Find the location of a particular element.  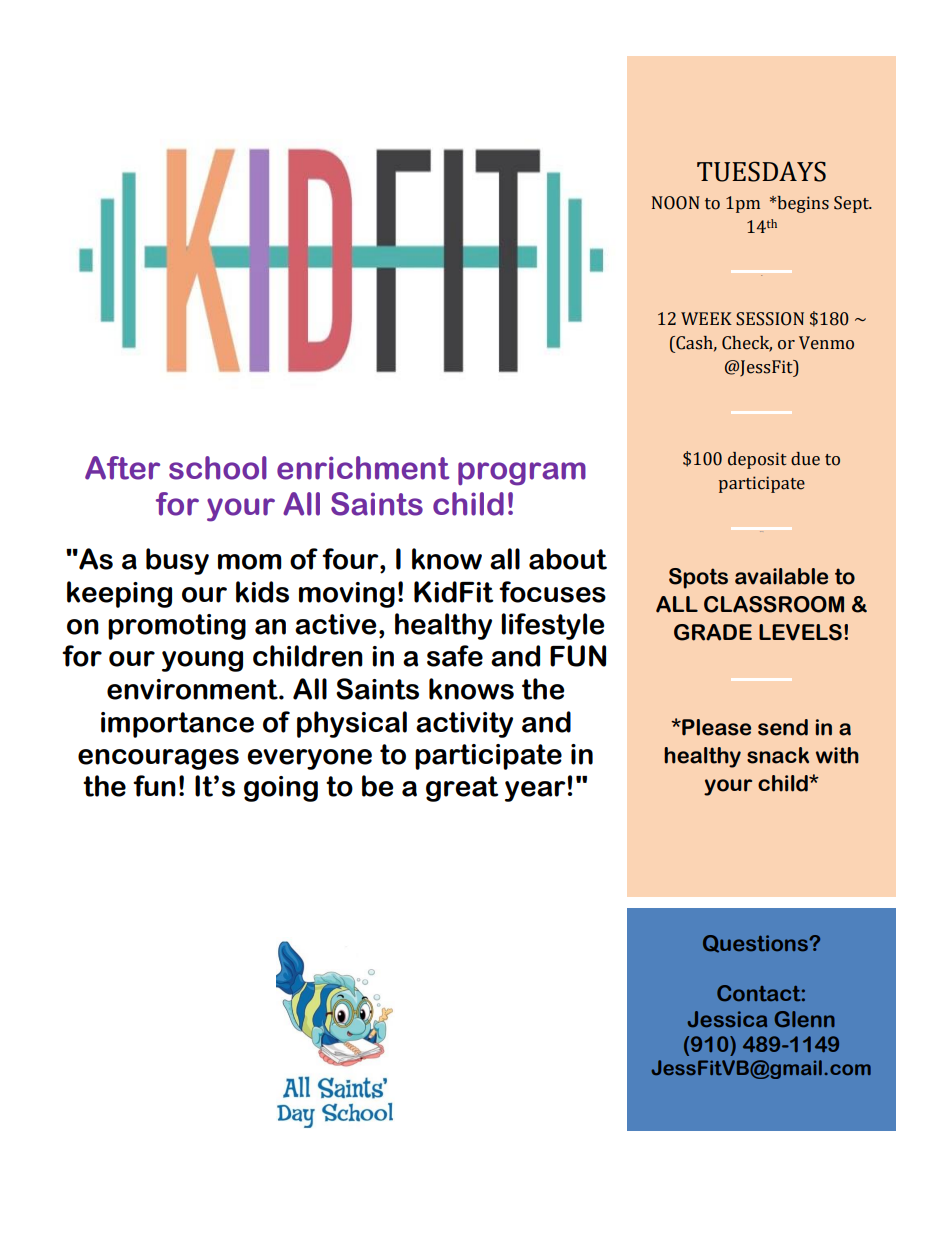

NOON is located at coordinates (676, 203).
